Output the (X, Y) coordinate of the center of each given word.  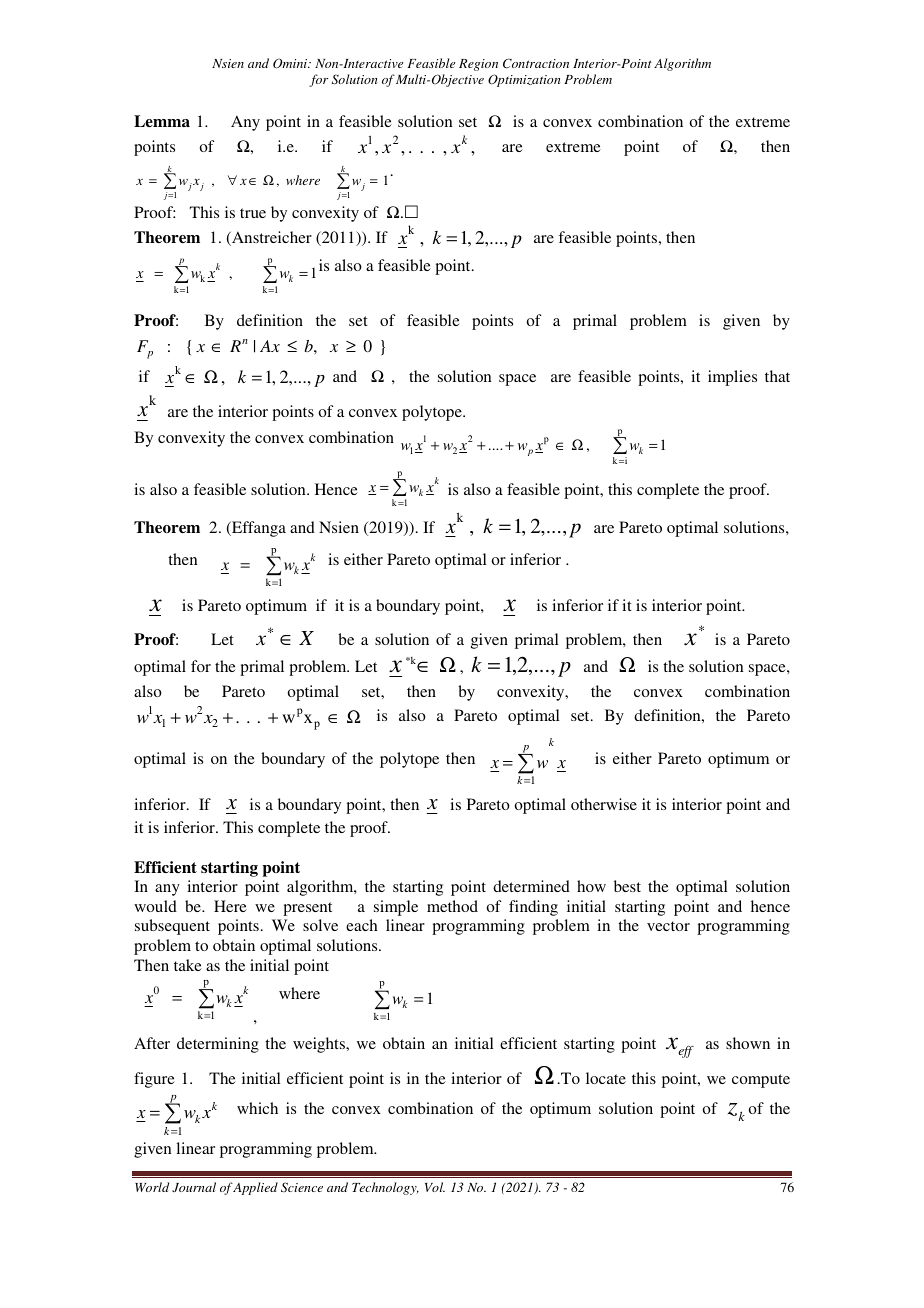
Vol (435, 1187)
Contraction (536, 63)
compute (761, 1081)
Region (478, 65)
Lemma (162, 121)
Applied (255, 1188)
